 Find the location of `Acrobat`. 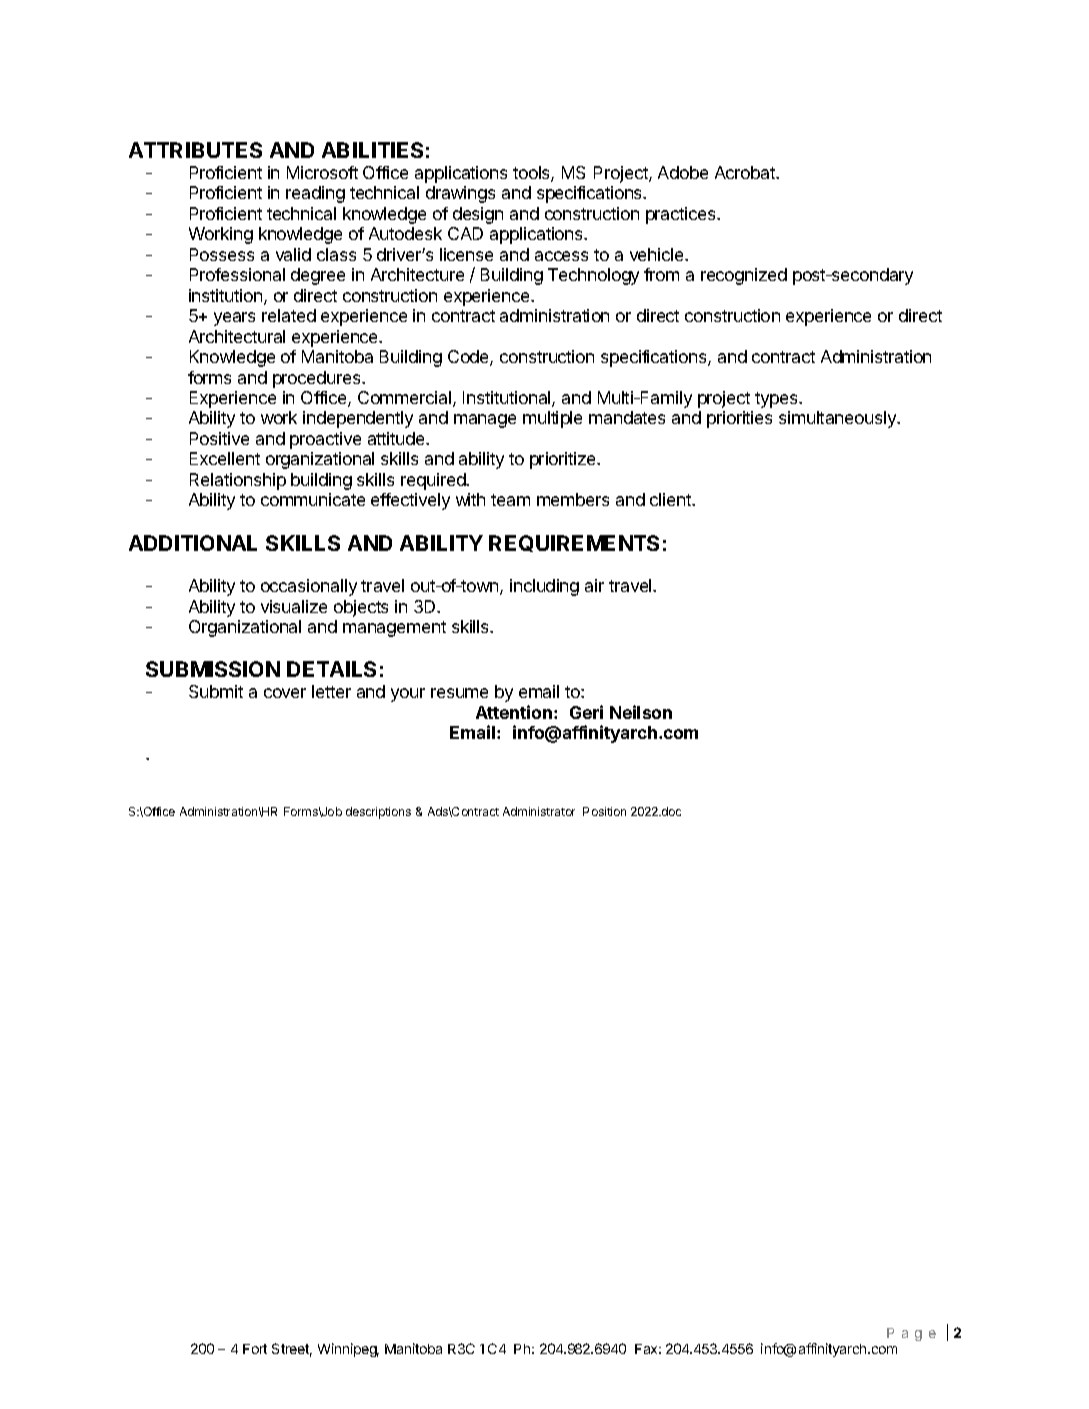

Acrobat is located at coordinates (746, 172).
